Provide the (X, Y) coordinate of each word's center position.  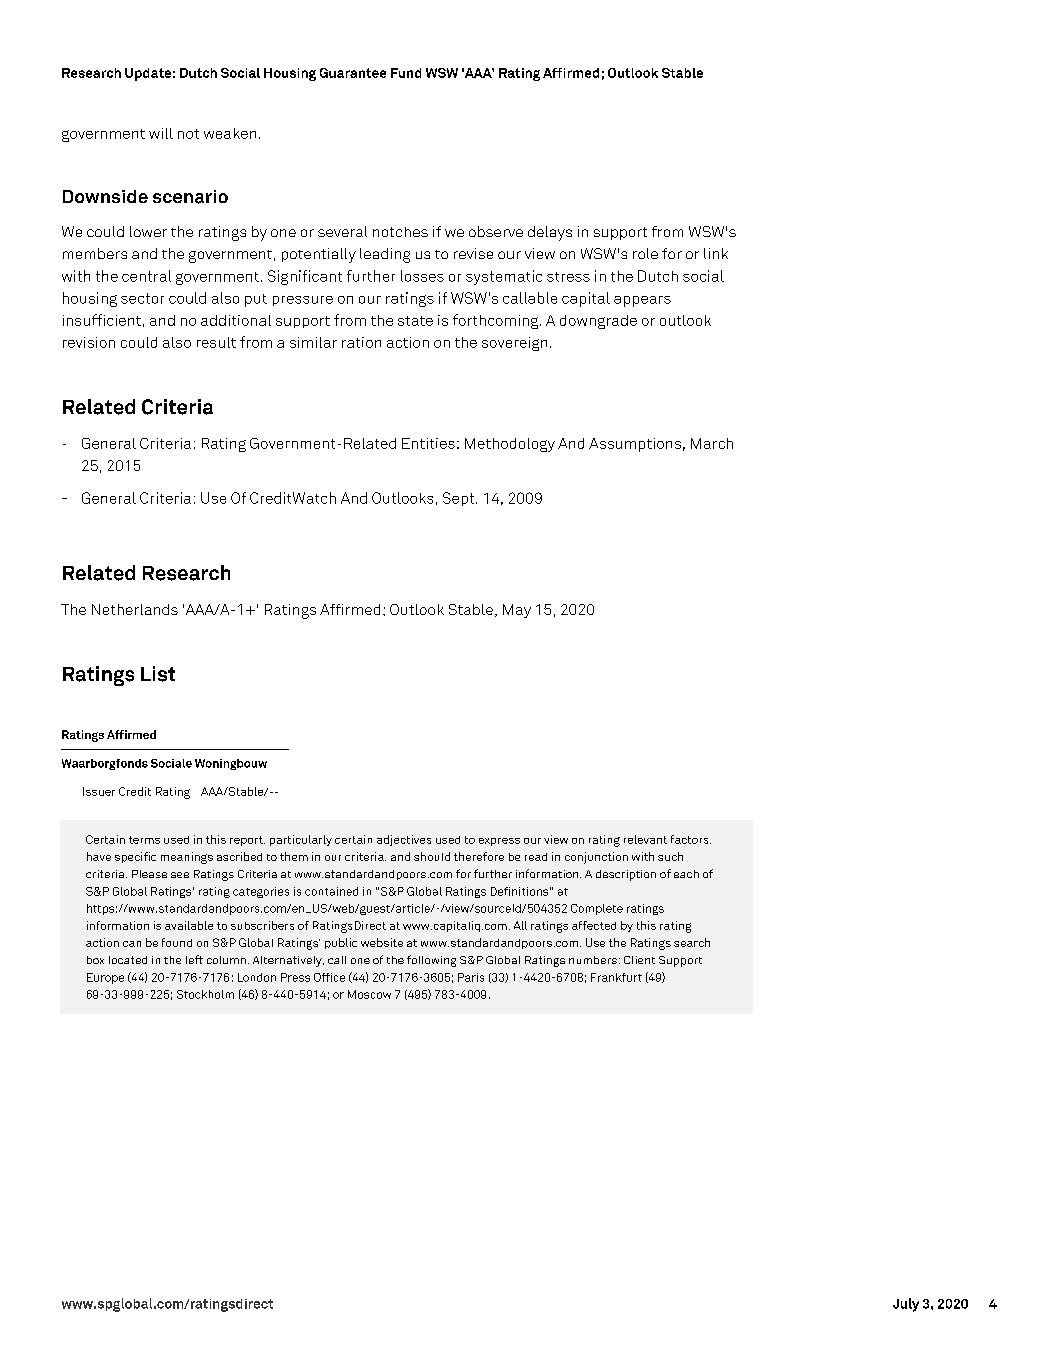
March (712, 443)
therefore (479, 856)
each (686, 874)
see (180, 875)
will (161, 133)
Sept (460, 499)
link (716, 253)
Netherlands (135, 609)
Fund (406, 73)
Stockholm (205, 994)
